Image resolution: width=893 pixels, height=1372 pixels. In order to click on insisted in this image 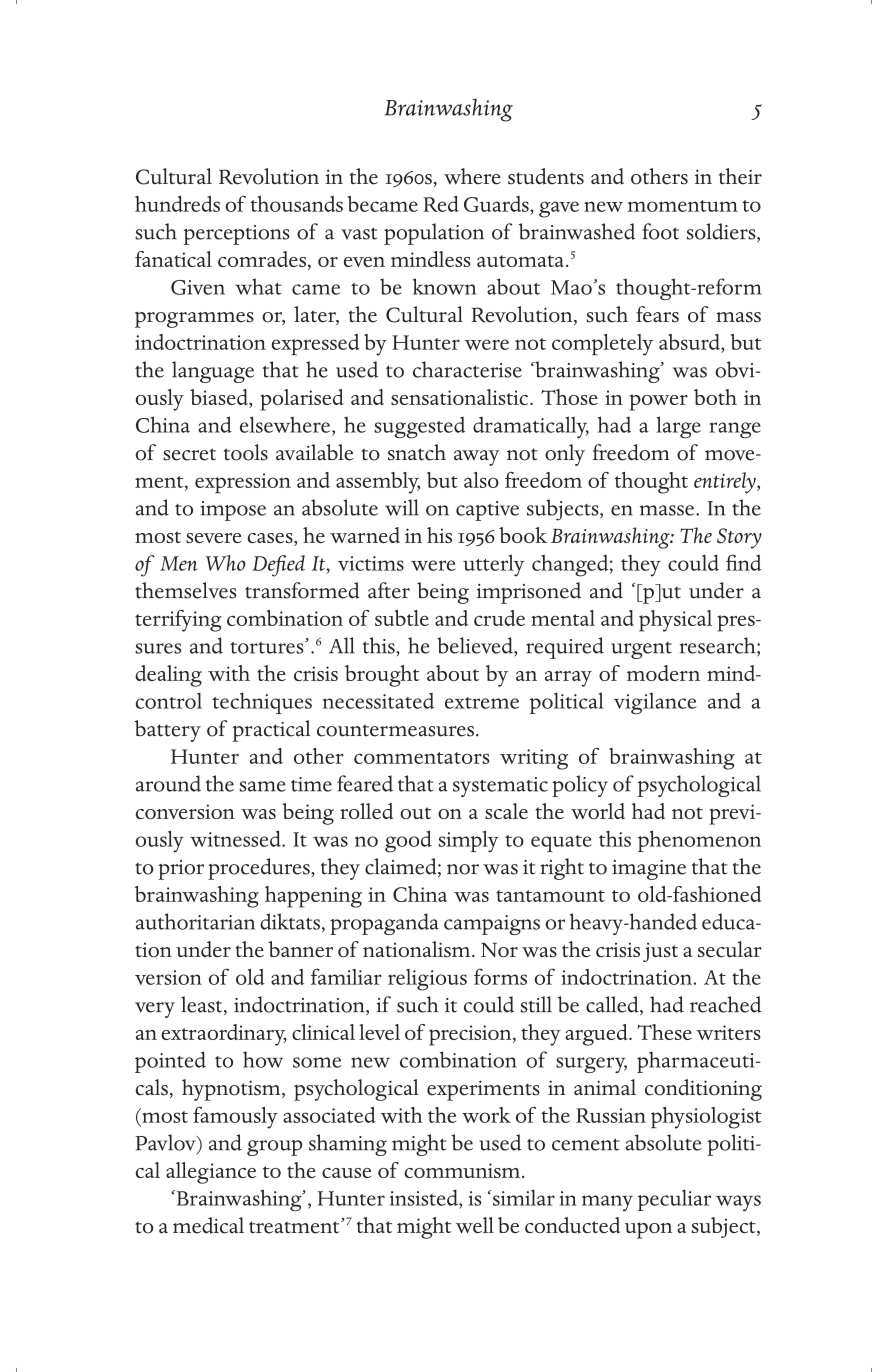, I will do `click(425, 1197)`.
